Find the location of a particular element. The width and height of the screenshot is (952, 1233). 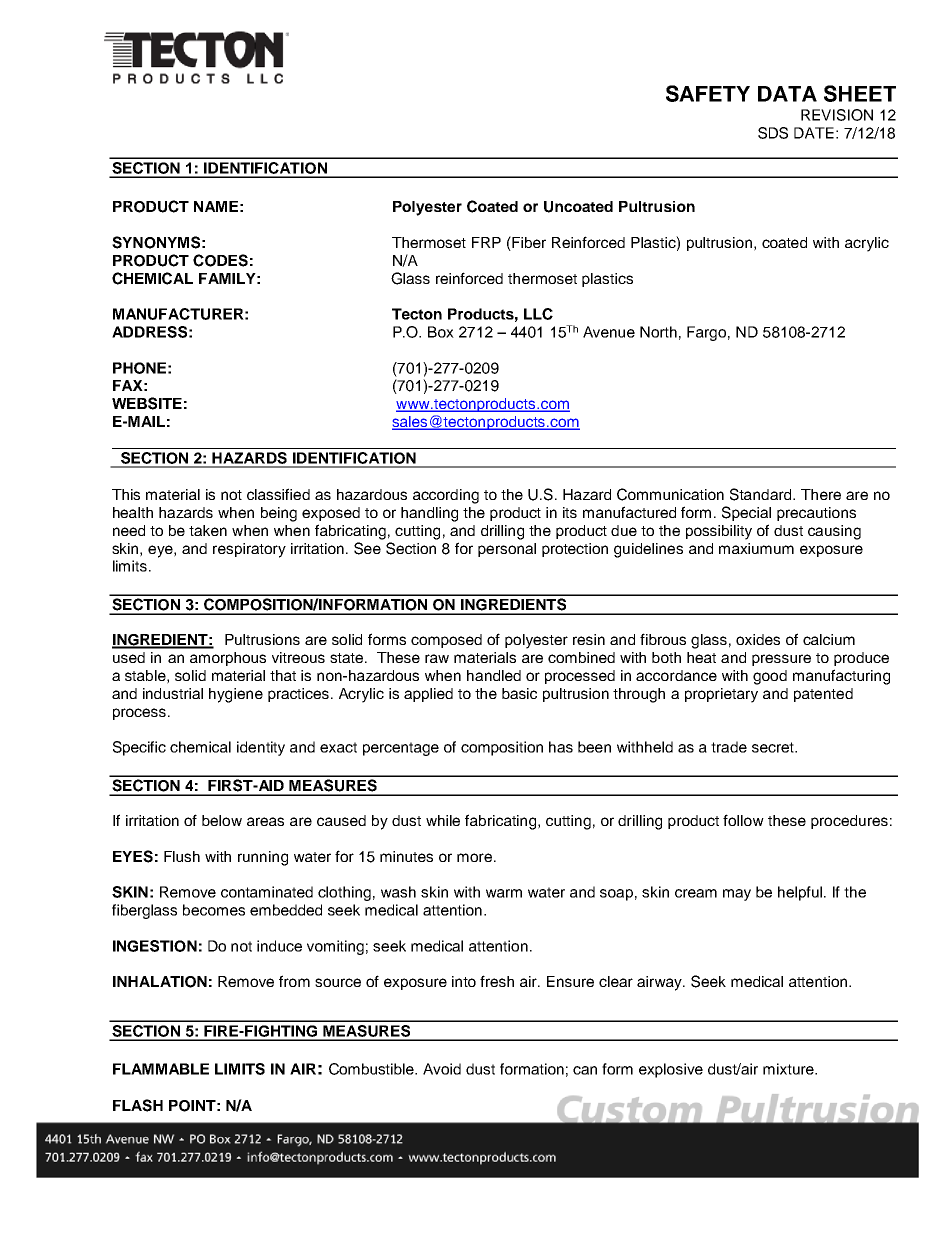

FRP is located at coordinates (486, 242).
